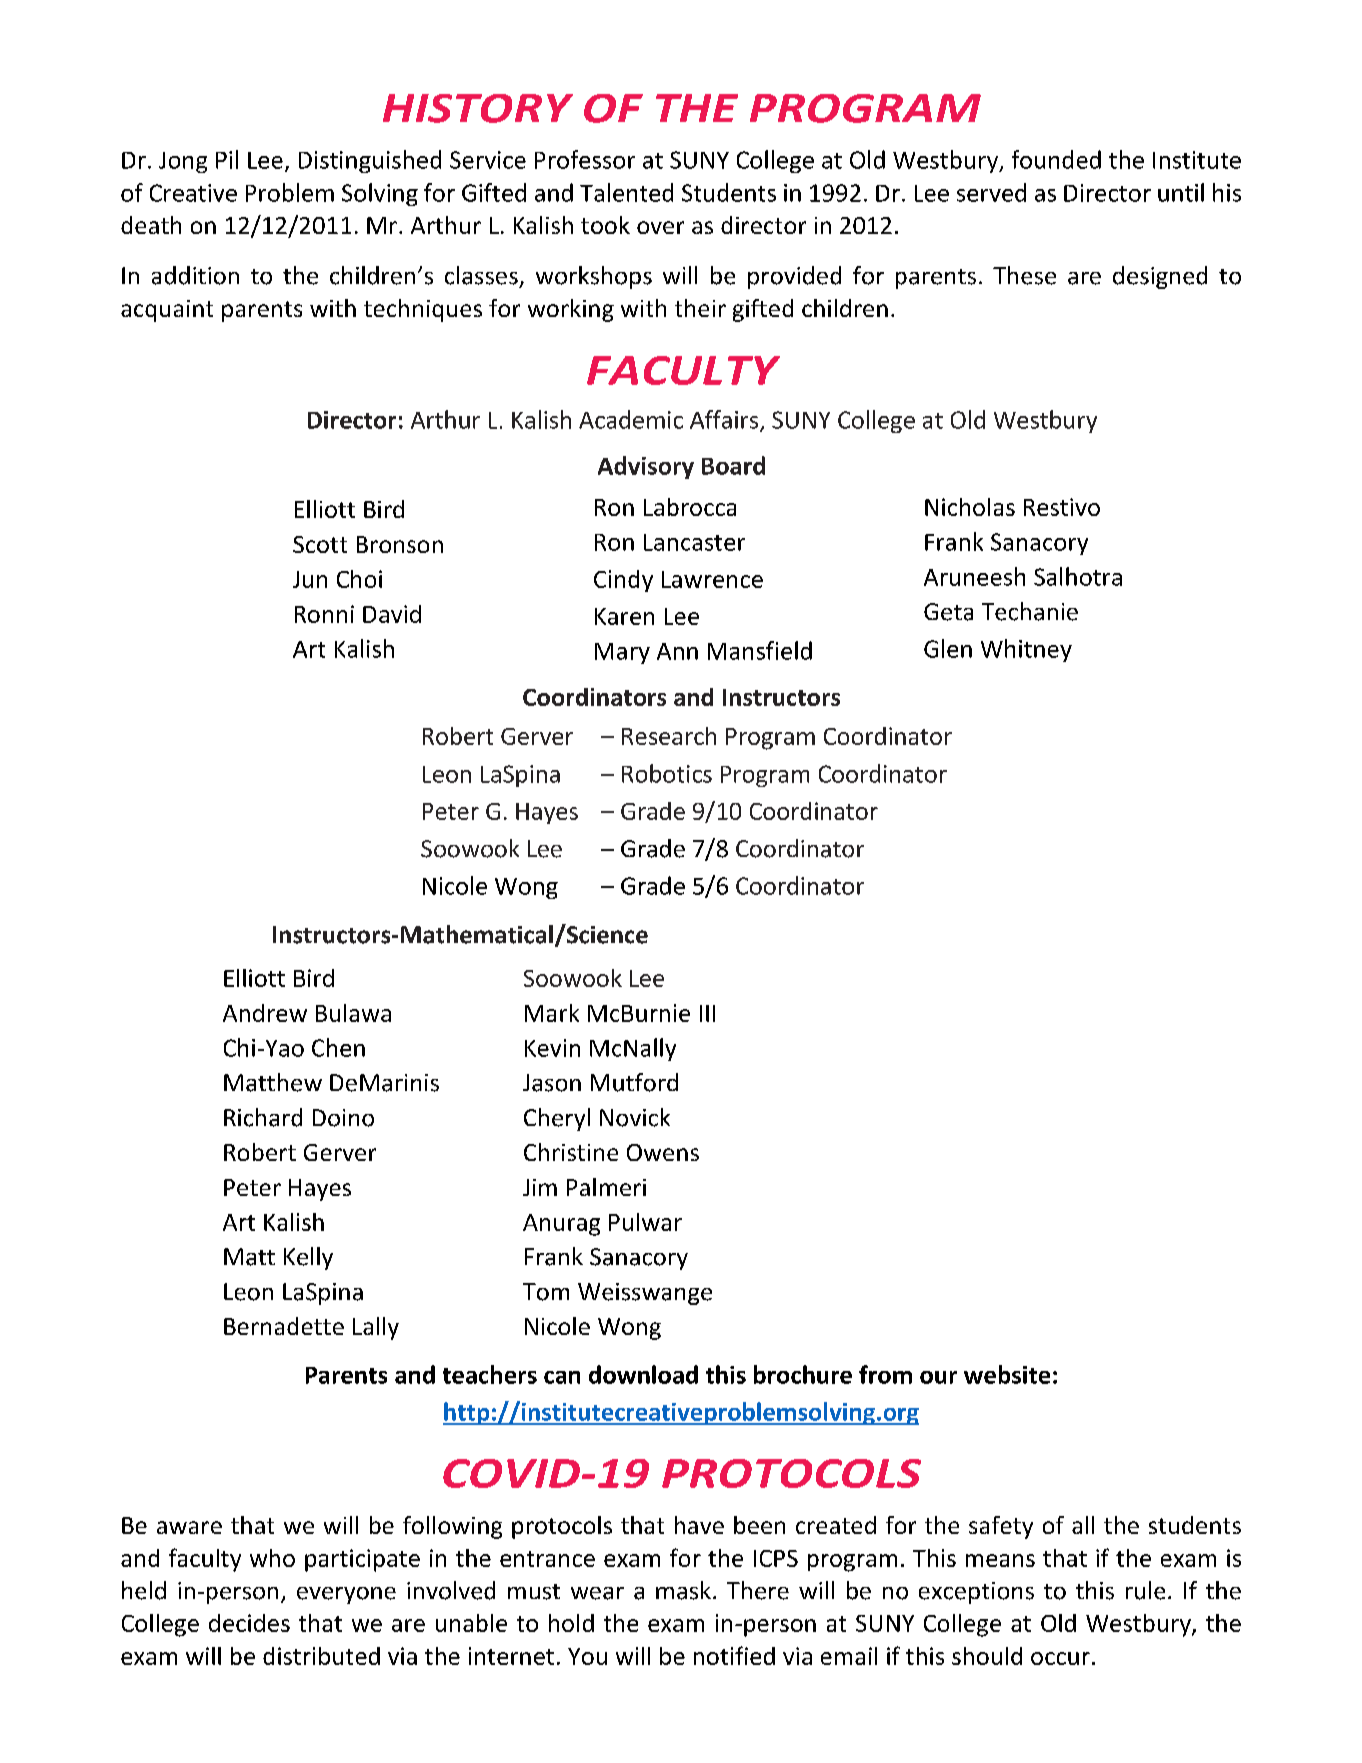  Describe the element at coordinates (1007, 1374) in the document. I see `website` at that location.
